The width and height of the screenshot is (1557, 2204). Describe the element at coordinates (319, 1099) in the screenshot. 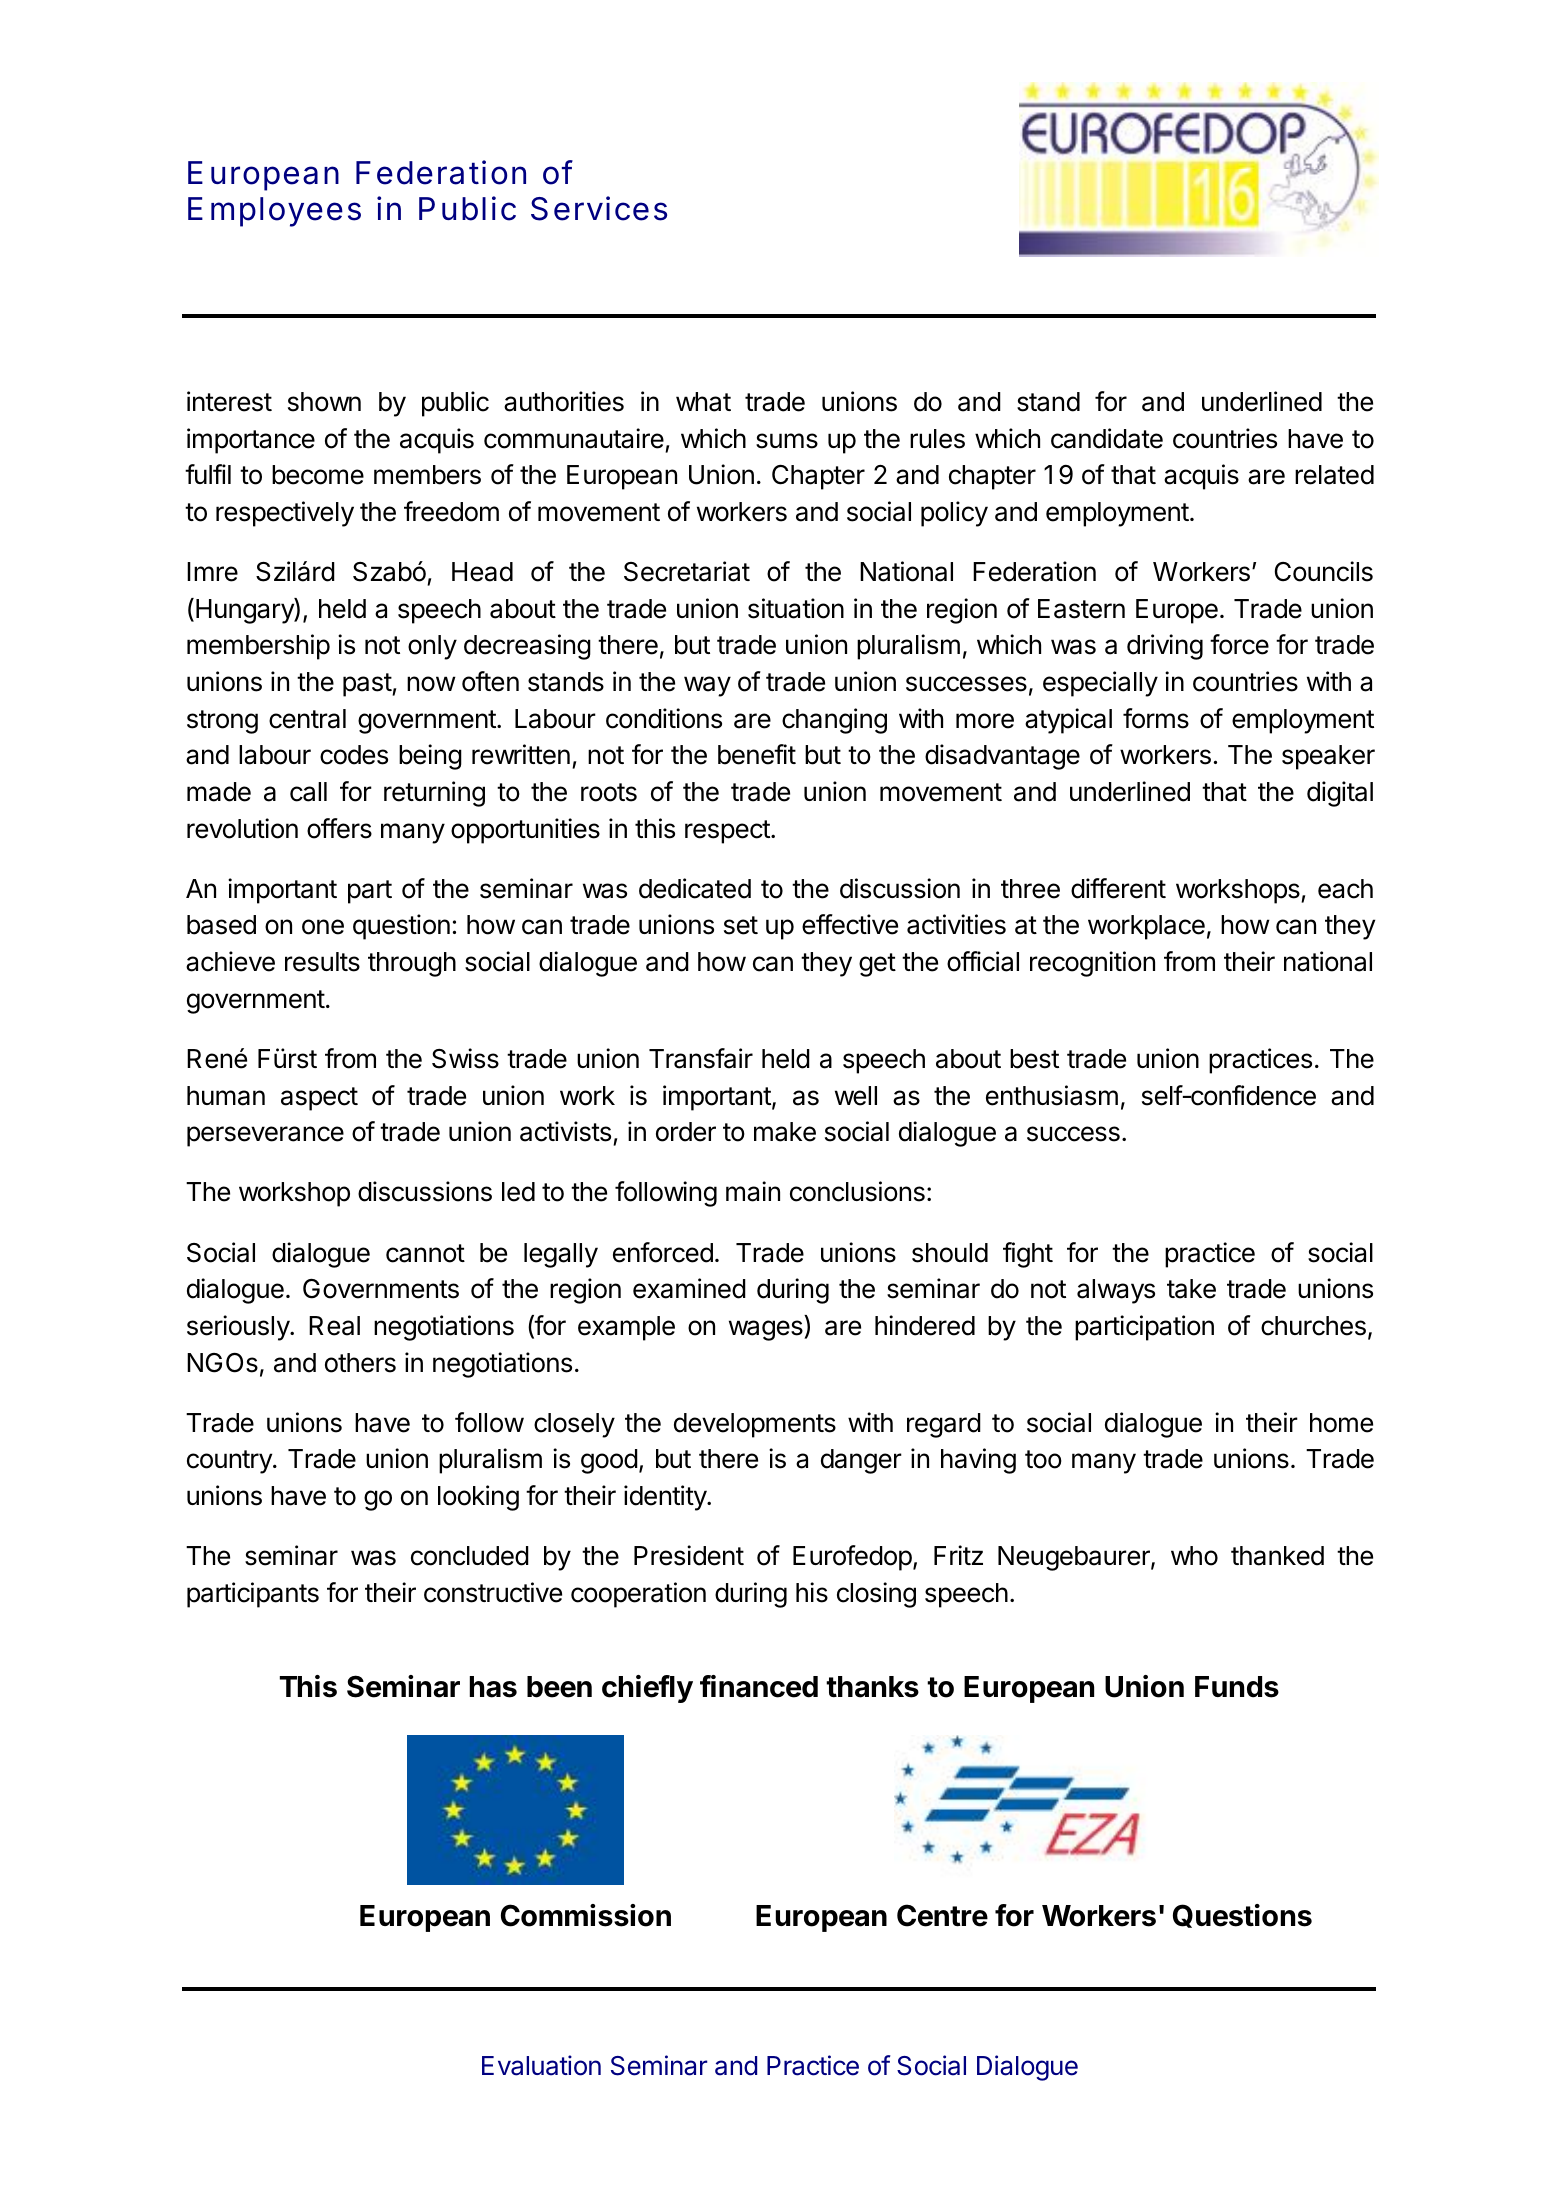

I see `aspect` at that location.
